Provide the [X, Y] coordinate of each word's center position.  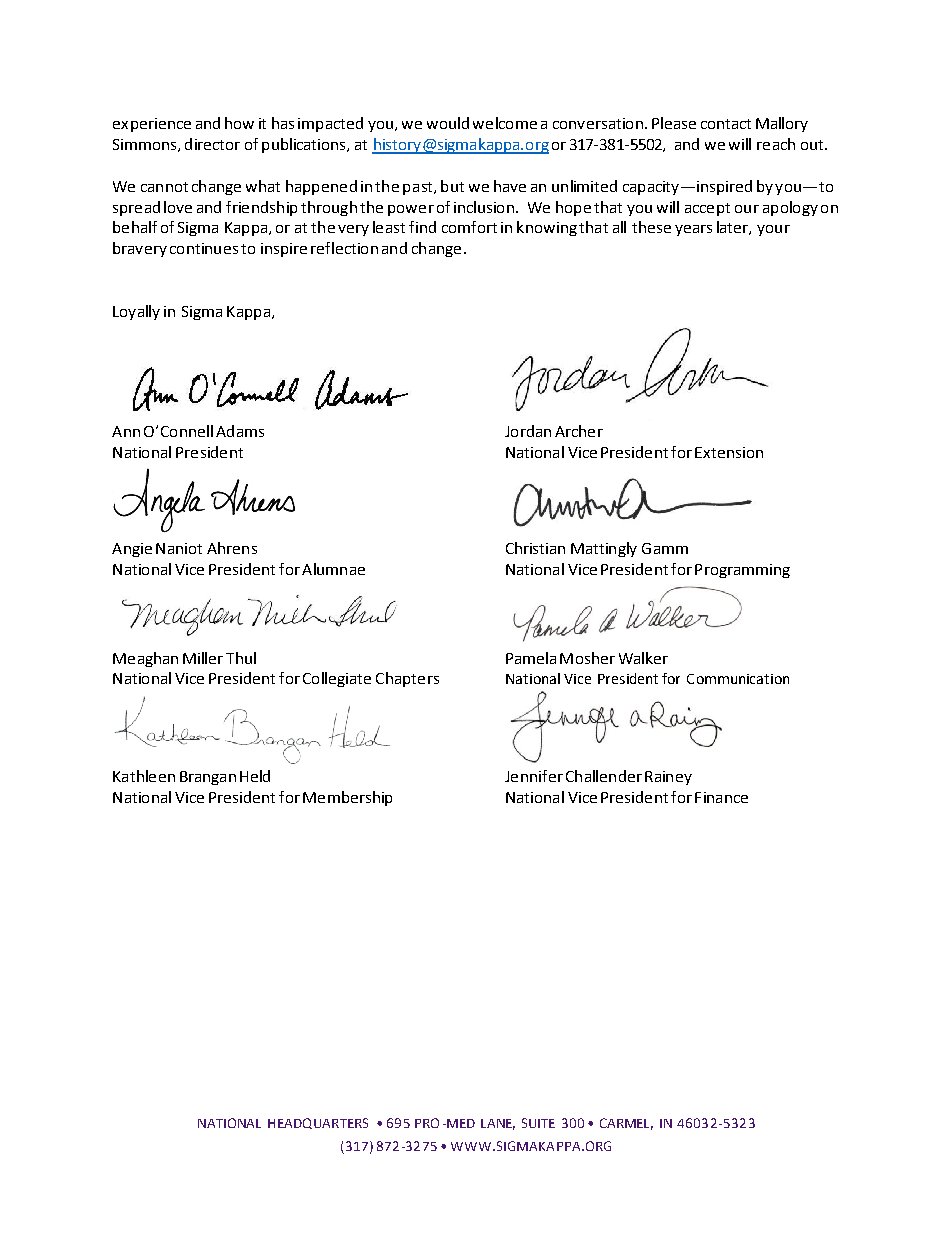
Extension [729, 452]
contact [726, 124]
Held [255, 776]
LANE [498, 1124]
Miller [203, 658]
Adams [240, 431]
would [448, 123]
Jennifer [534, 776]
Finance [721, 797]
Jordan [528, 431]
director [212, 144]
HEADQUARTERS [318, 1123]
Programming [742, 571]
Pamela [531, 658]
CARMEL [626, 1124]
